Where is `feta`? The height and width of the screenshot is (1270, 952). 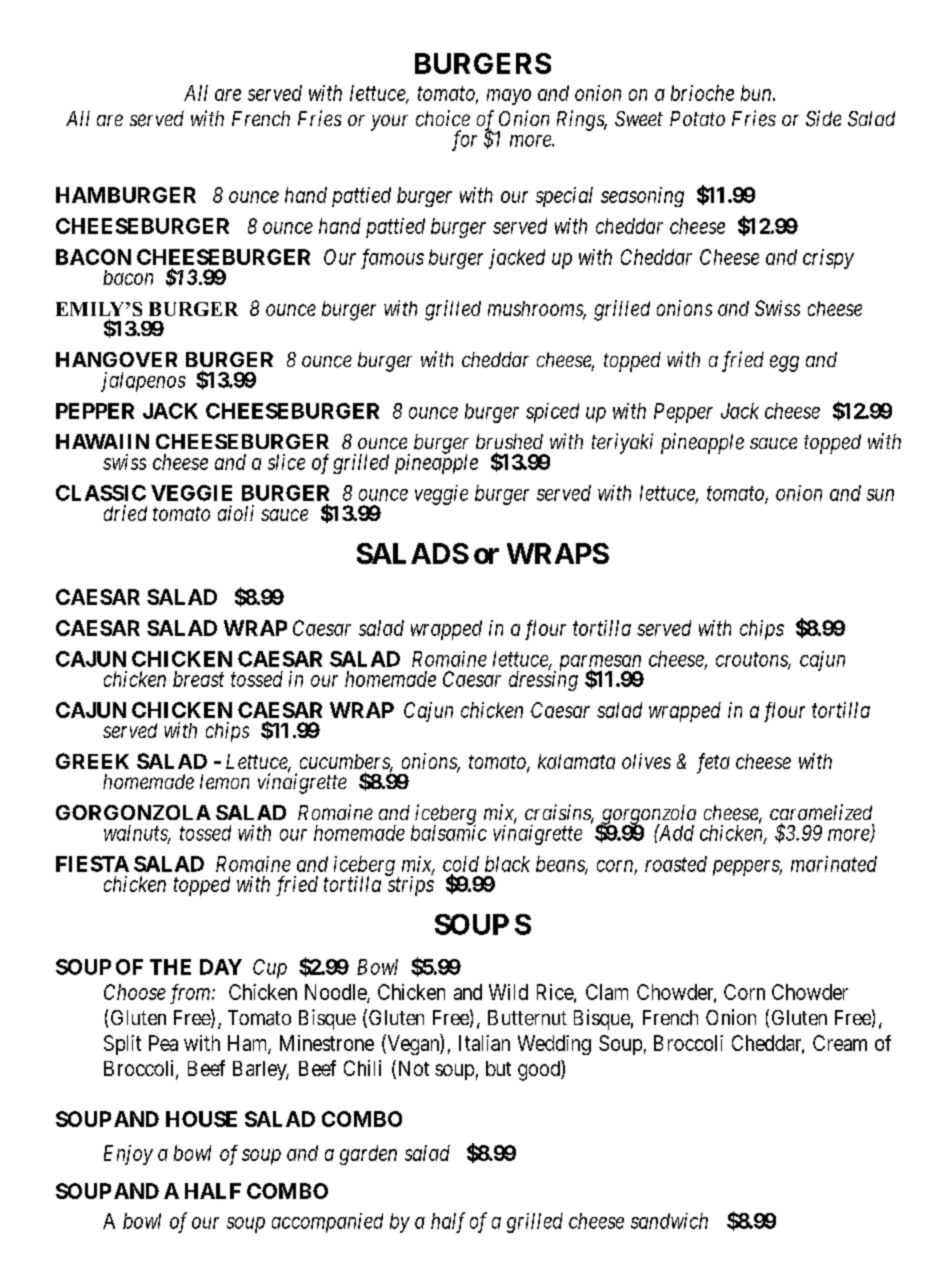 feta is located at coordinates (713, 763).
